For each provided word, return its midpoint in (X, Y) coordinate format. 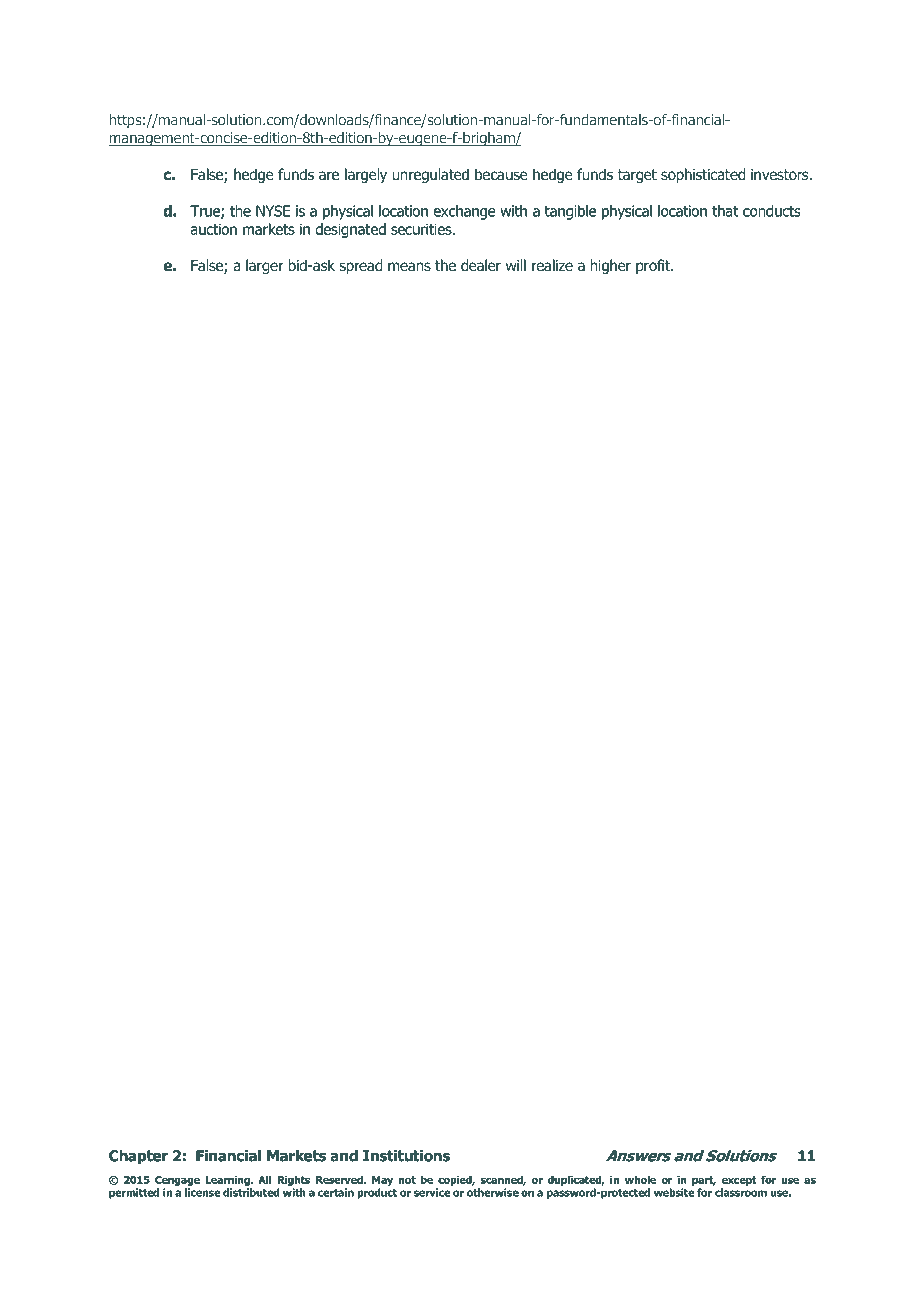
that (725, 211)
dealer (481, 265)
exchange (464, 212)
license (203, 1192)
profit (654, 266)
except (739, 1181)
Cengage (177, 1181)
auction (213, 229)
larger (265, 266)
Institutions (406, 1156)
